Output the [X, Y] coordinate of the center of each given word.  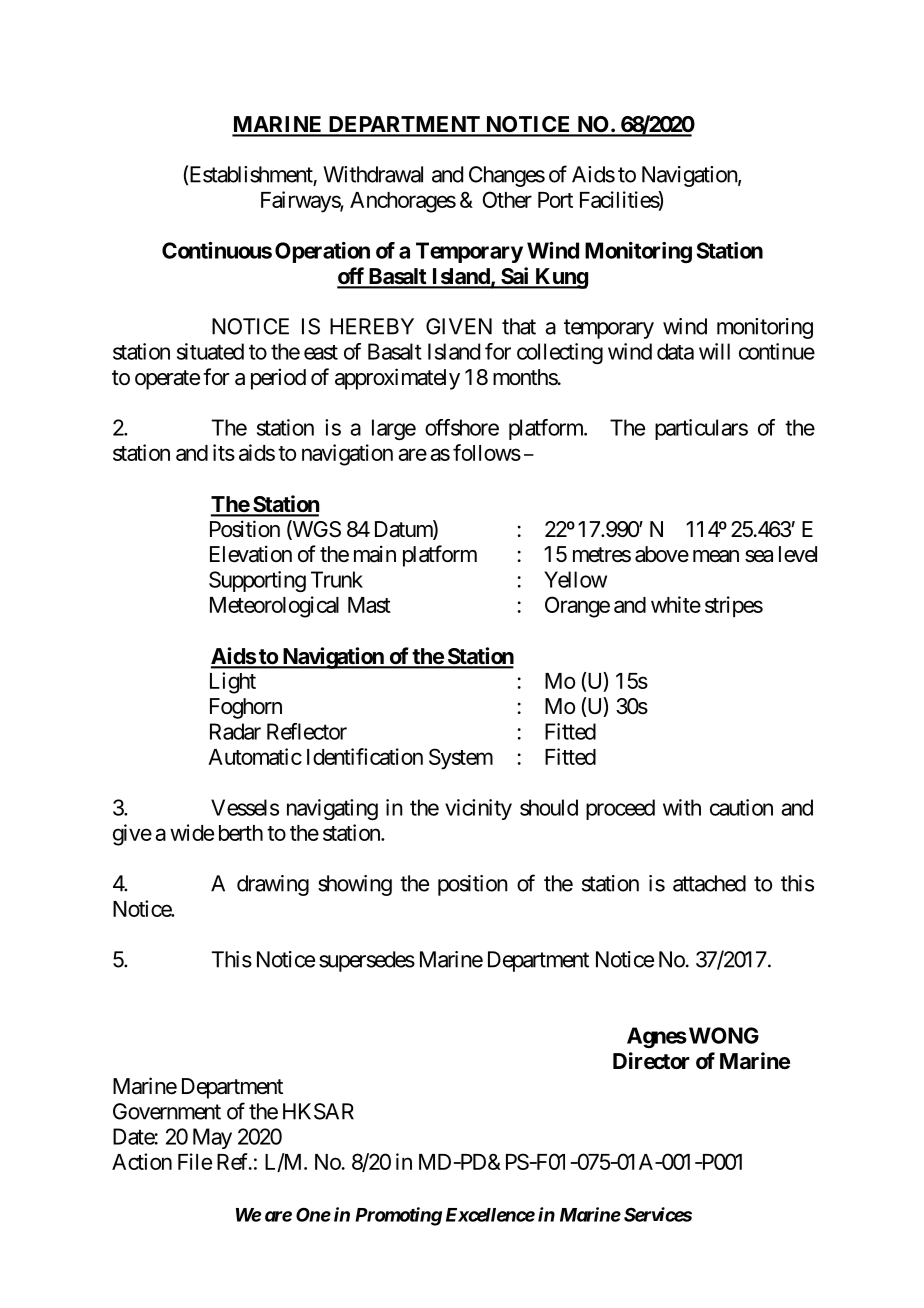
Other [507, 199]
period [278, 379]
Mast [369, 605]
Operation [322, 252]
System [461, 759]
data [675, 351]
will [714, 351]
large [394, 429]
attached [709, 883]
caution [741, 807]
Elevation [251, 554]
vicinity [478, 809]
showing [355, 885]
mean [716, 556]
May [212, 1138]
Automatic [255, 756]
